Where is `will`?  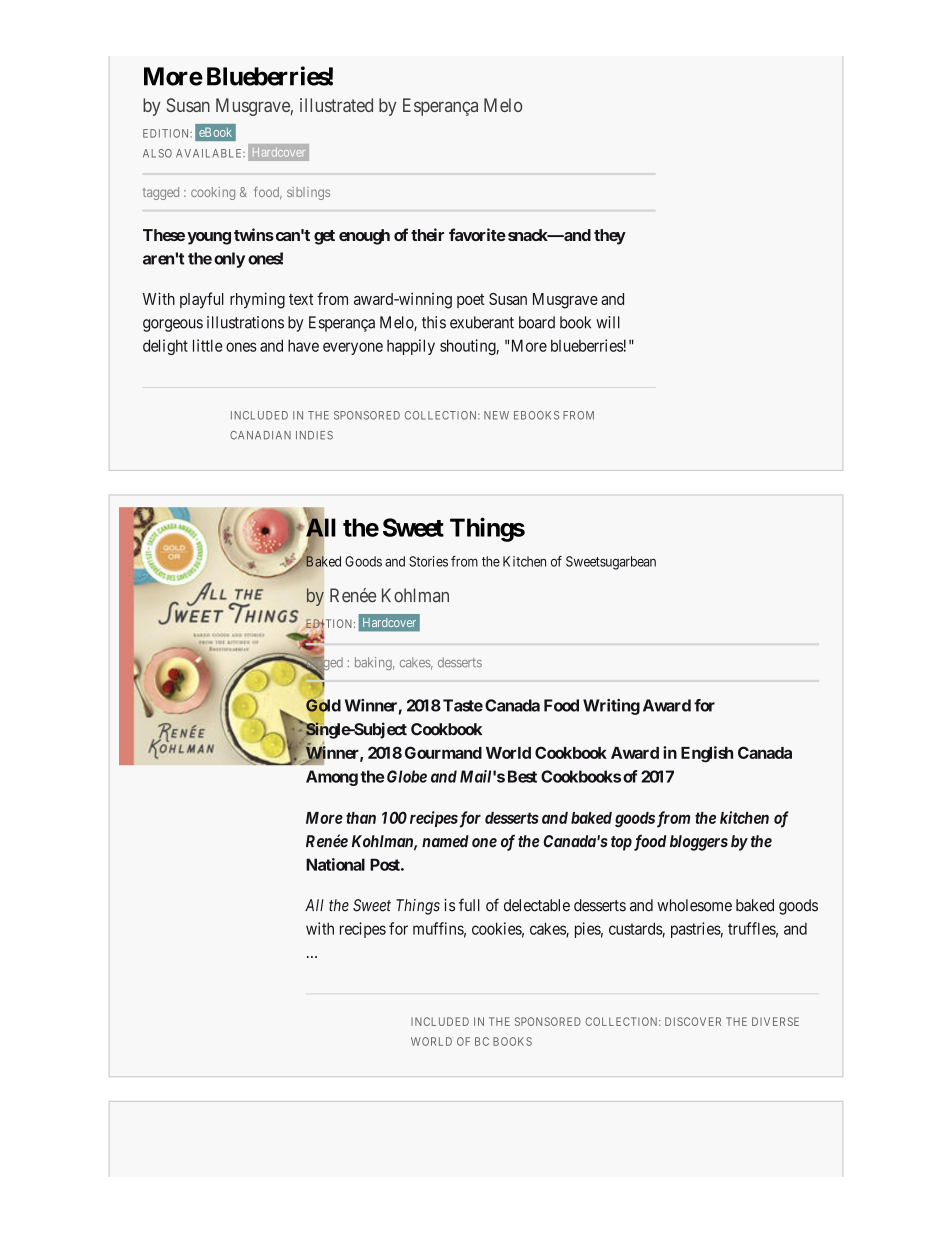
will is located at coordinates (608, 322).
